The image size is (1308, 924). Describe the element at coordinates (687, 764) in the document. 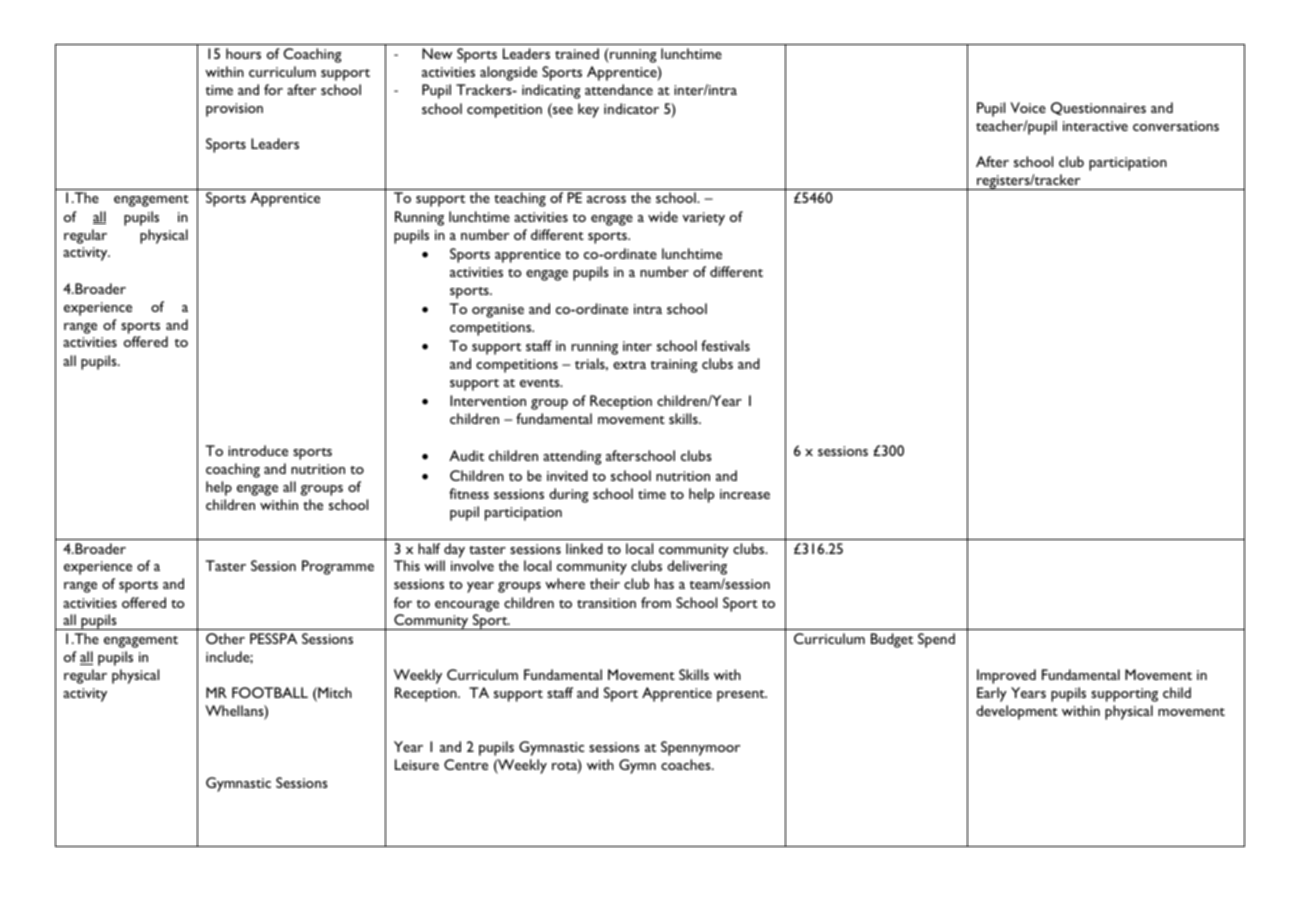

I see `coaches` at that location.
